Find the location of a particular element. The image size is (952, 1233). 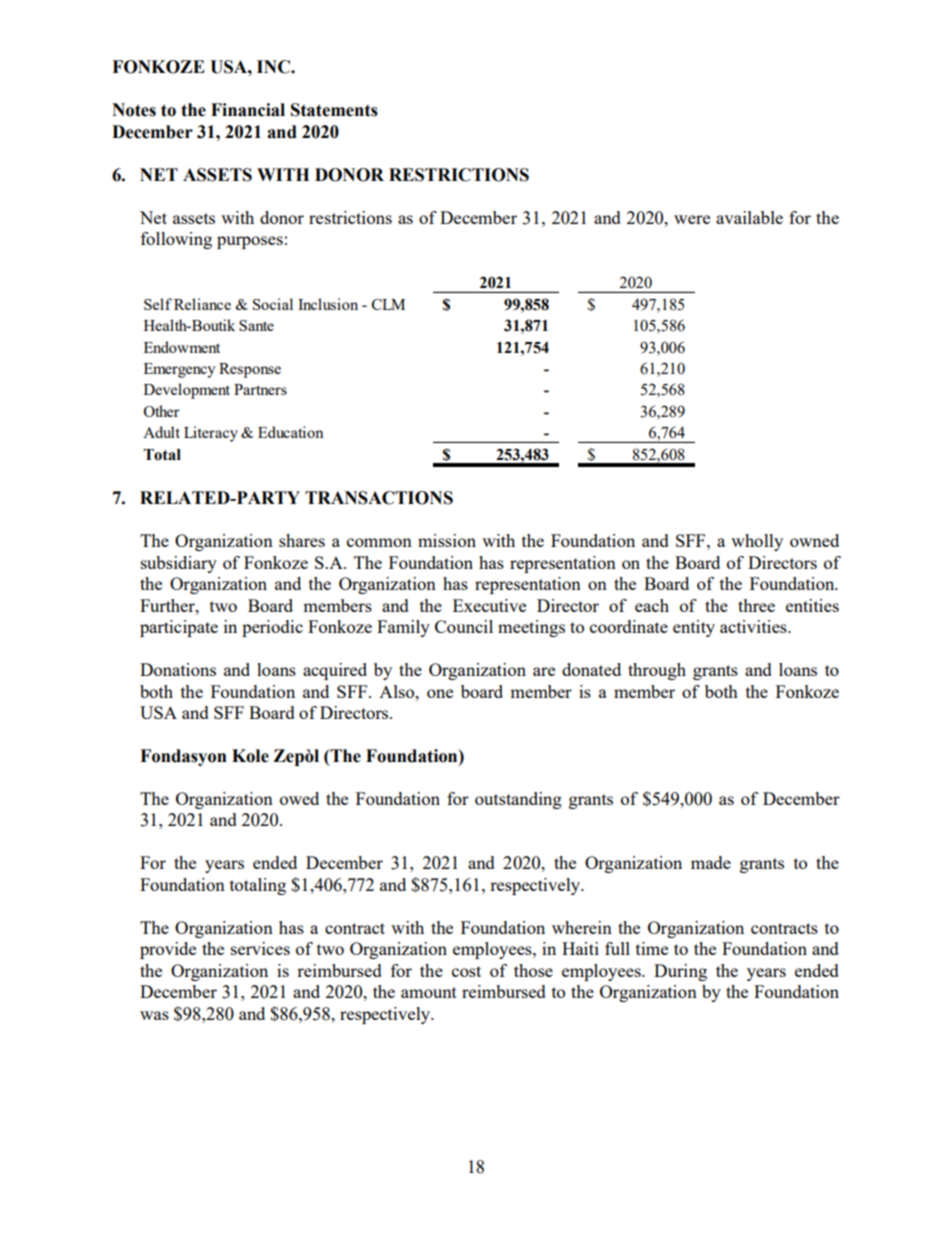

subsidiary is located at coordinates (179, 564).
